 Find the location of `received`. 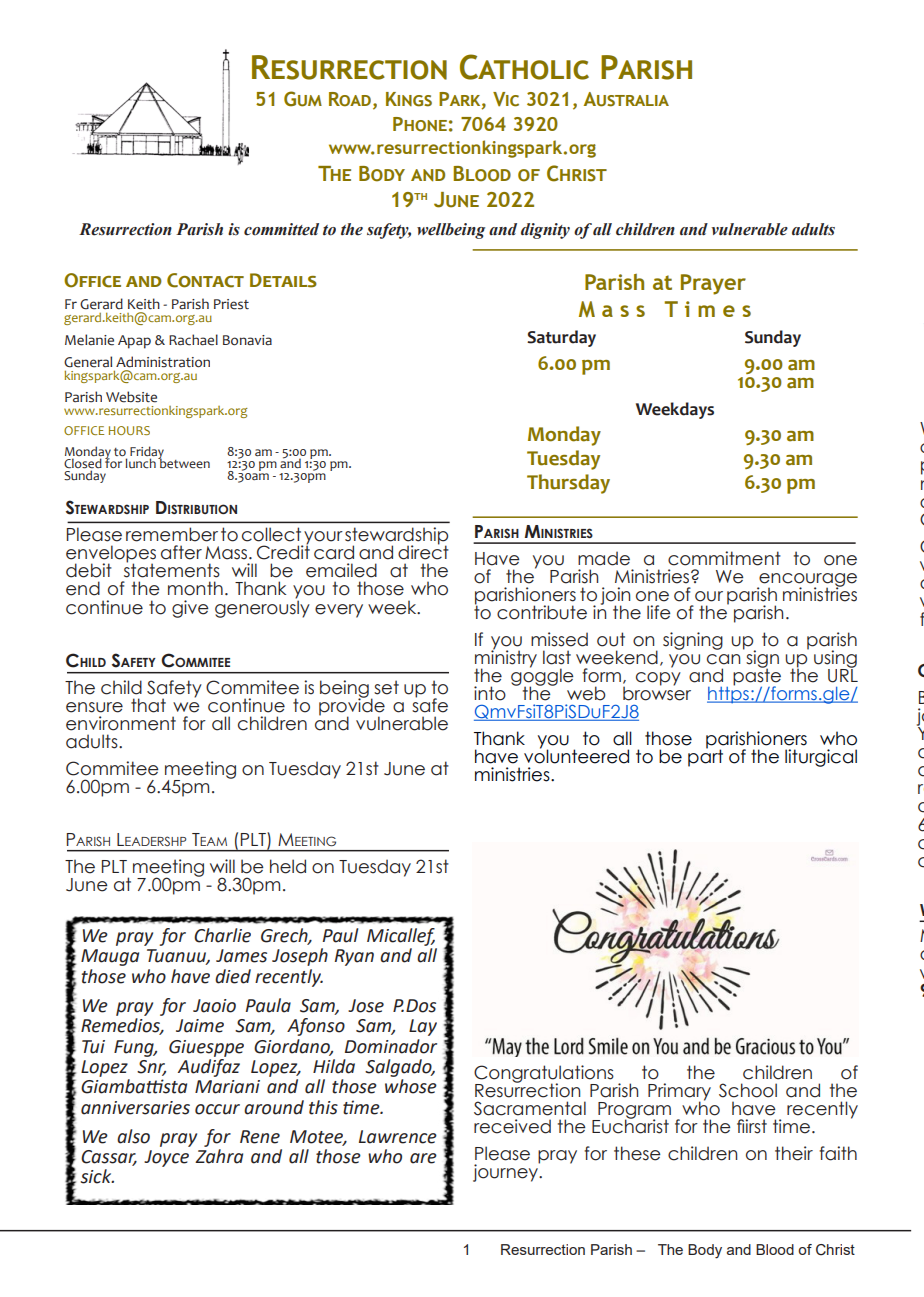

received is located at coordinates (512, 1126).
